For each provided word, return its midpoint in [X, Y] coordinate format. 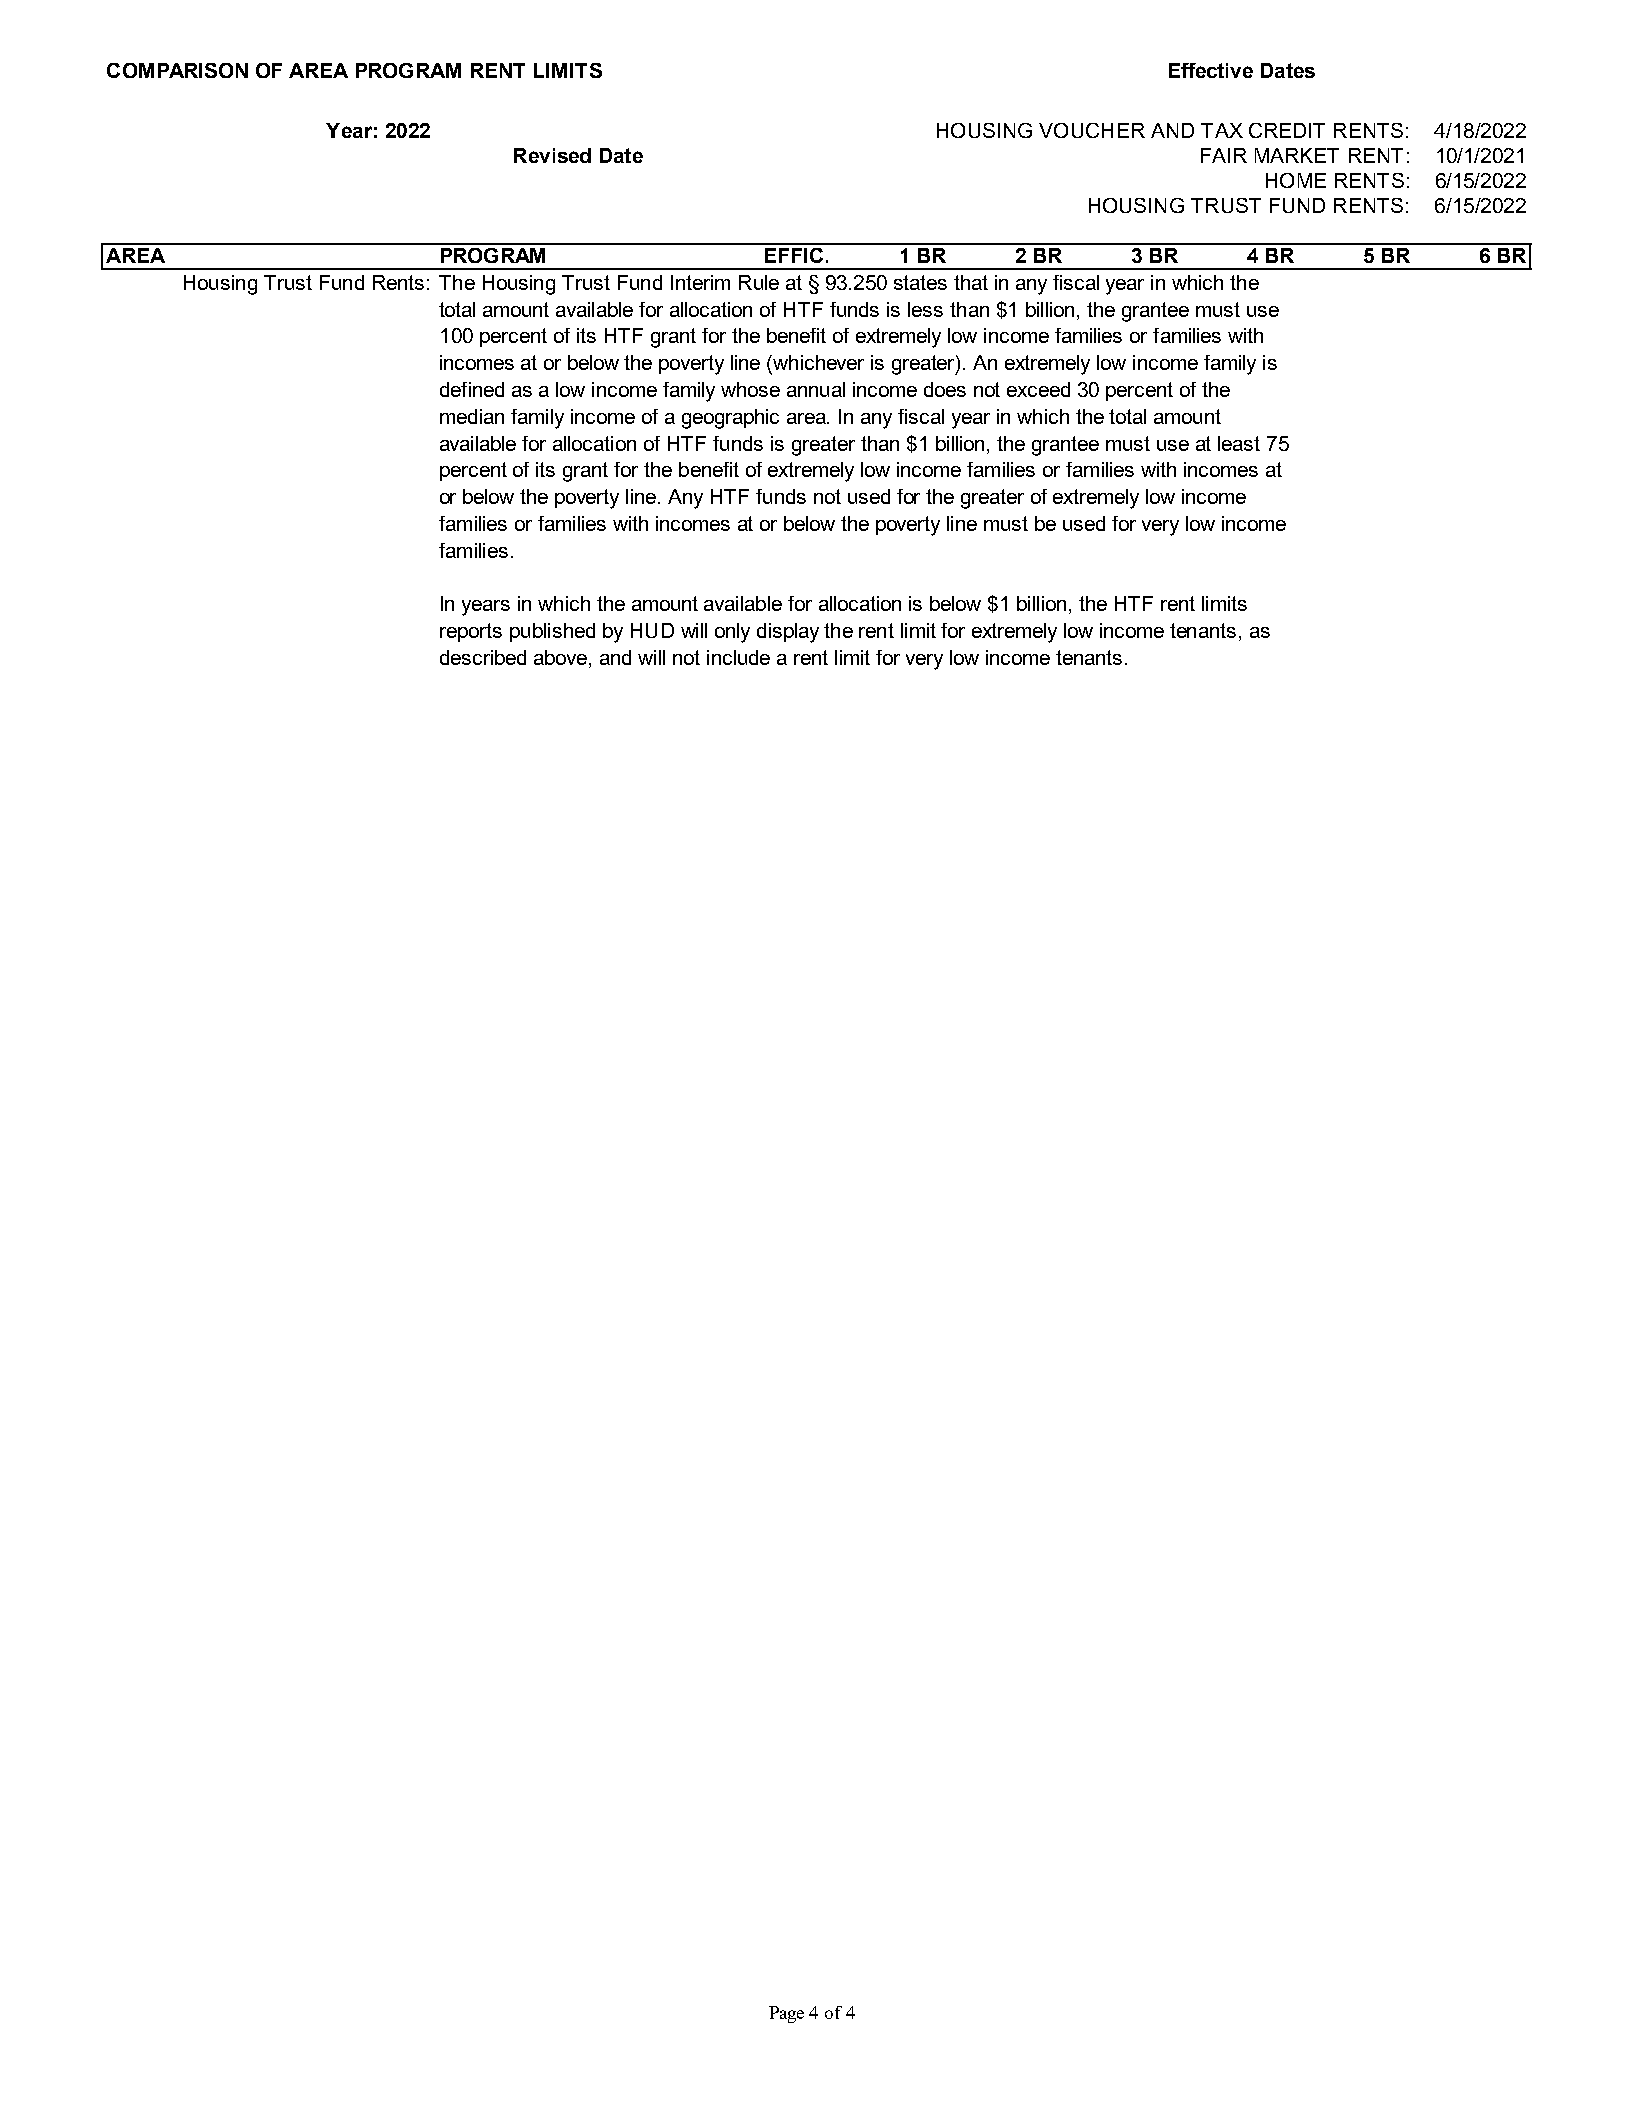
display [788, 633]
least [1239, 443]
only [732, 633]
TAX [1222, 130]
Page [786, 2014]
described [483, 657]
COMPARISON [177, 70]
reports [471, 632]
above [562, 657]
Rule [759, 282]
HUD [652, 630]
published [552, 632]
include [738, 657]
